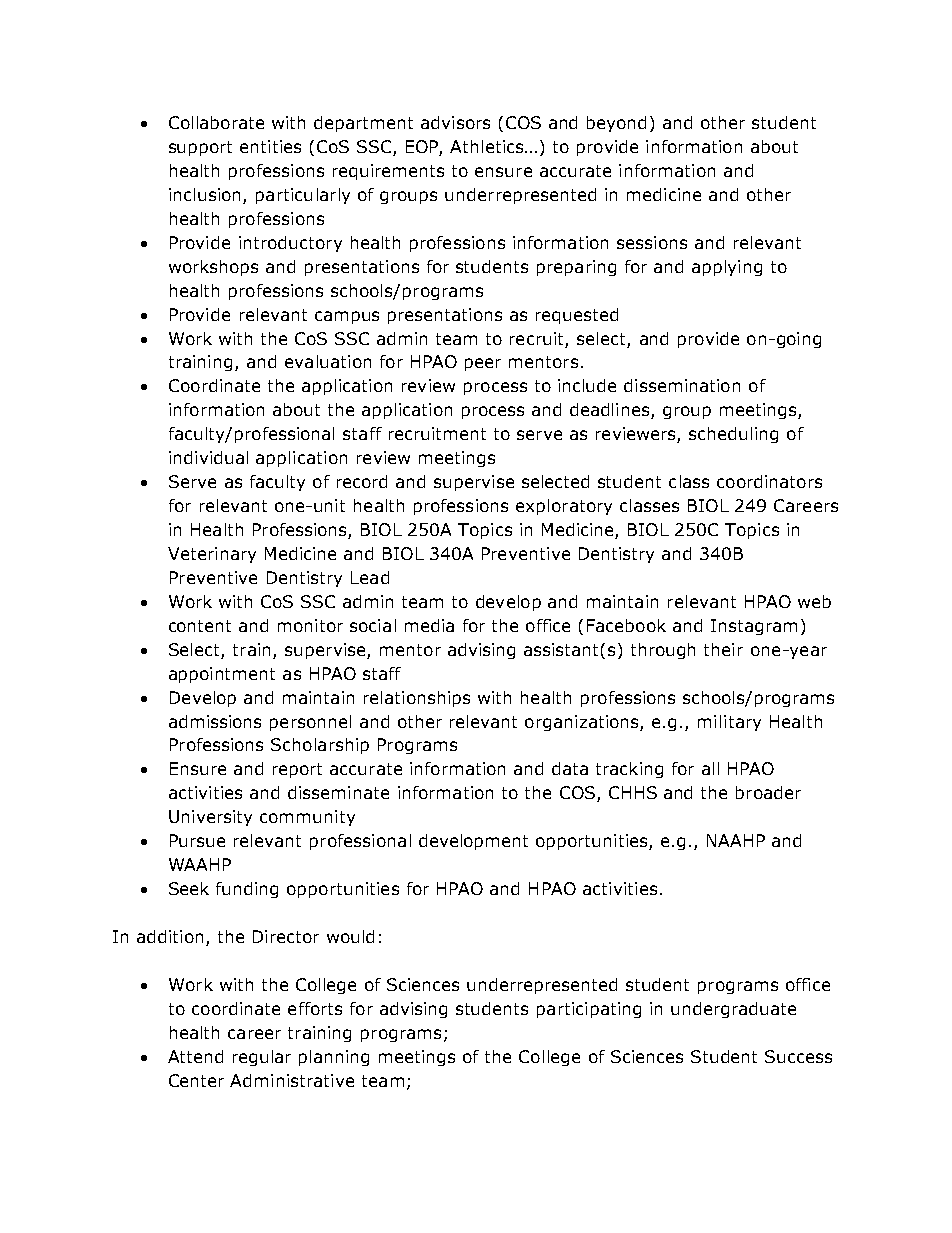 The width and height of the screenshot is (952, 1233). Describe the element at coordinates (208, 457) in the screenshot. I see `individual` at that location.
